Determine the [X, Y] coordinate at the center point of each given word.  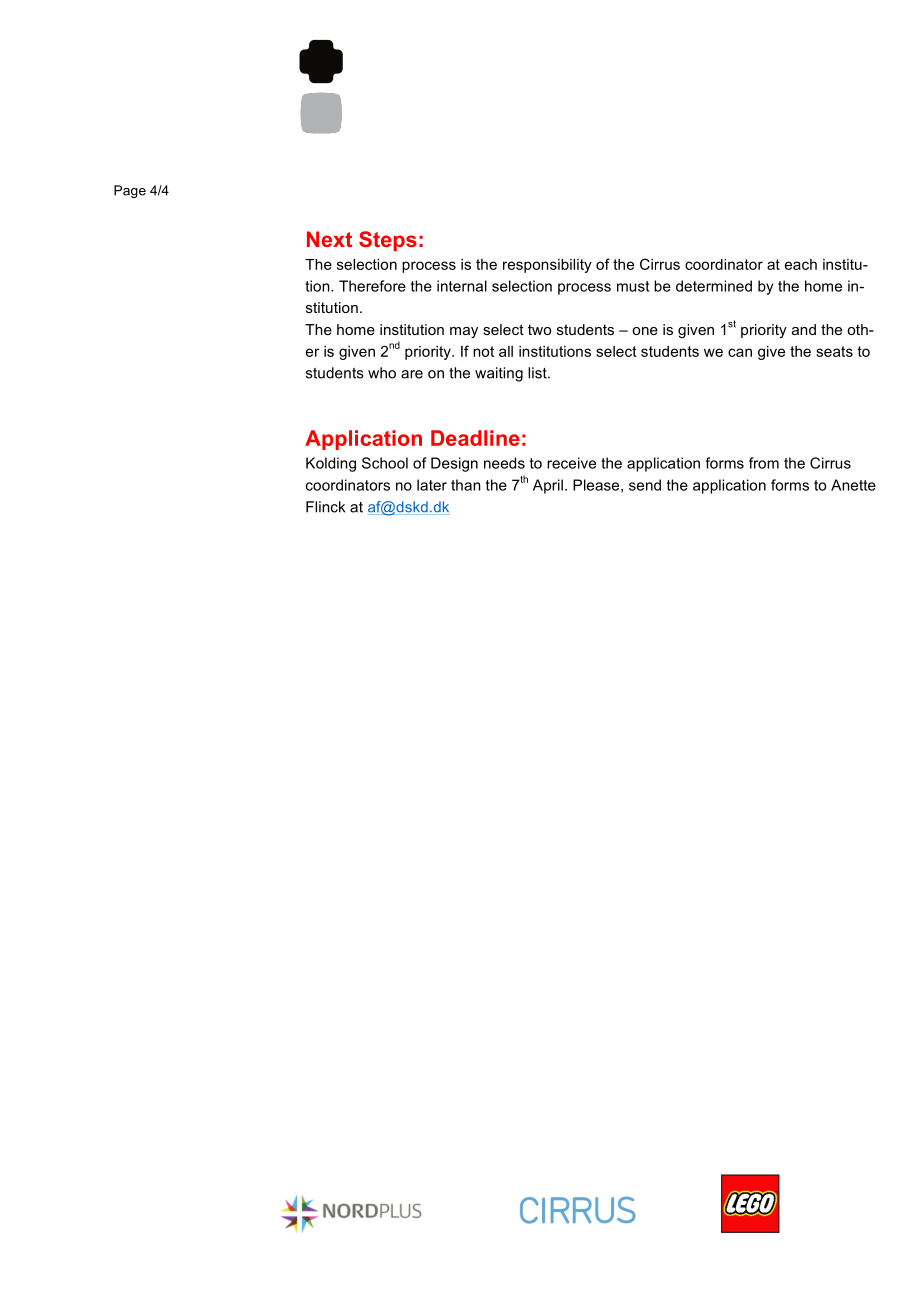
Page [130, 191]
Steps [388, 241]
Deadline [475, 438]
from [764, 463]
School [385, 463]
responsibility [547, 266]
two [539, 329]
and [804, 329]
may [464, 332]
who [382, 373]
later [432, 485]
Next [329, 239]
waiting [499, 374]
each [801, 264]
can [740, 352]
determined [714, 286]
